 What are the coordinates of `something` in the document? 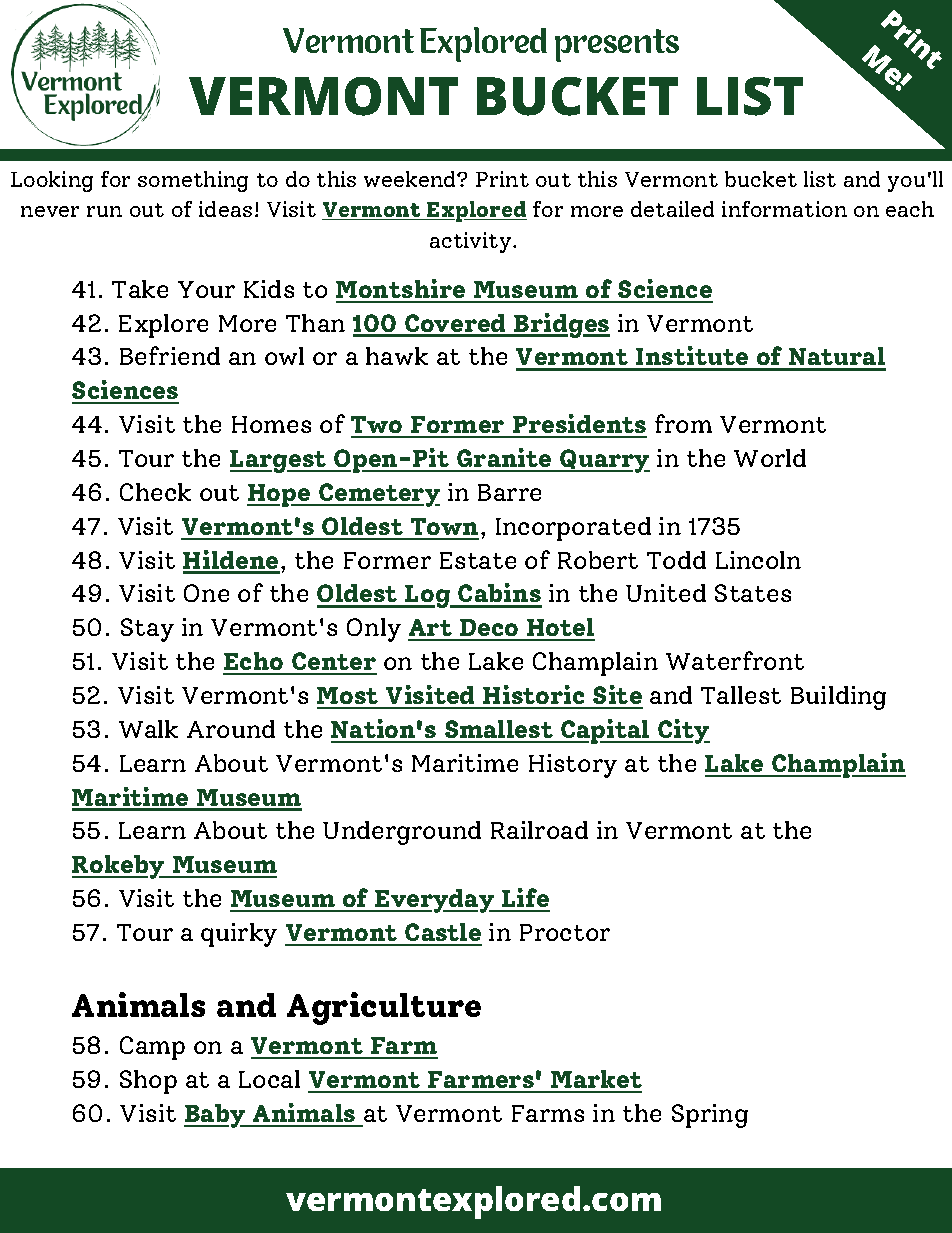 It's located at (193, 181).
